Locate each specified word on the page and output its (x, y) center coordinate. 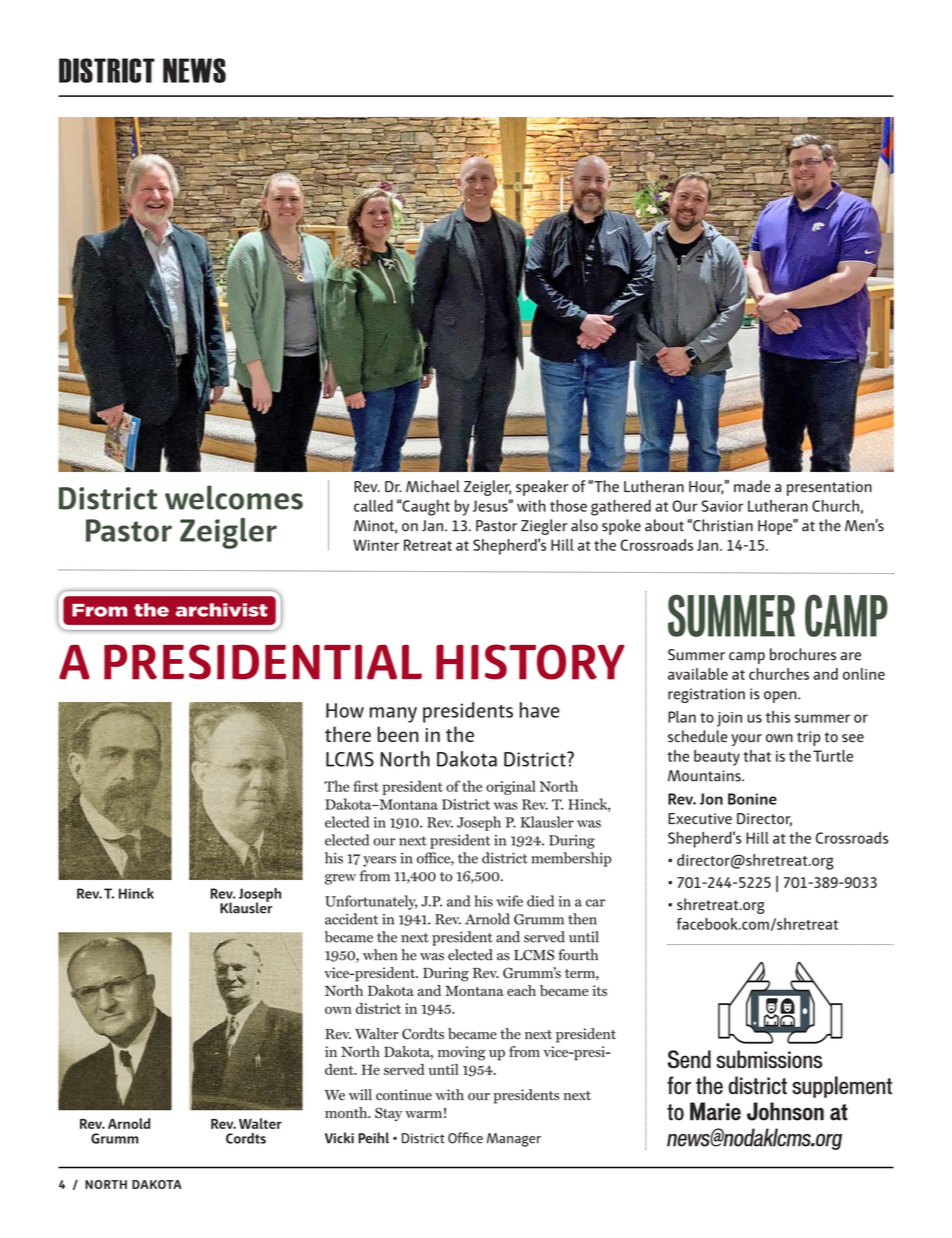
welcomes (234, 497)
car (595, 903)
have (540, 710)
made (752, 486)
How (345, 710)
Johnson (785, 1111)
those (568, 506)
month (347, 1113)
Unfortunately (371, 902)
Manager (514, 1140)
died (540, 901)
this (778, 717)
